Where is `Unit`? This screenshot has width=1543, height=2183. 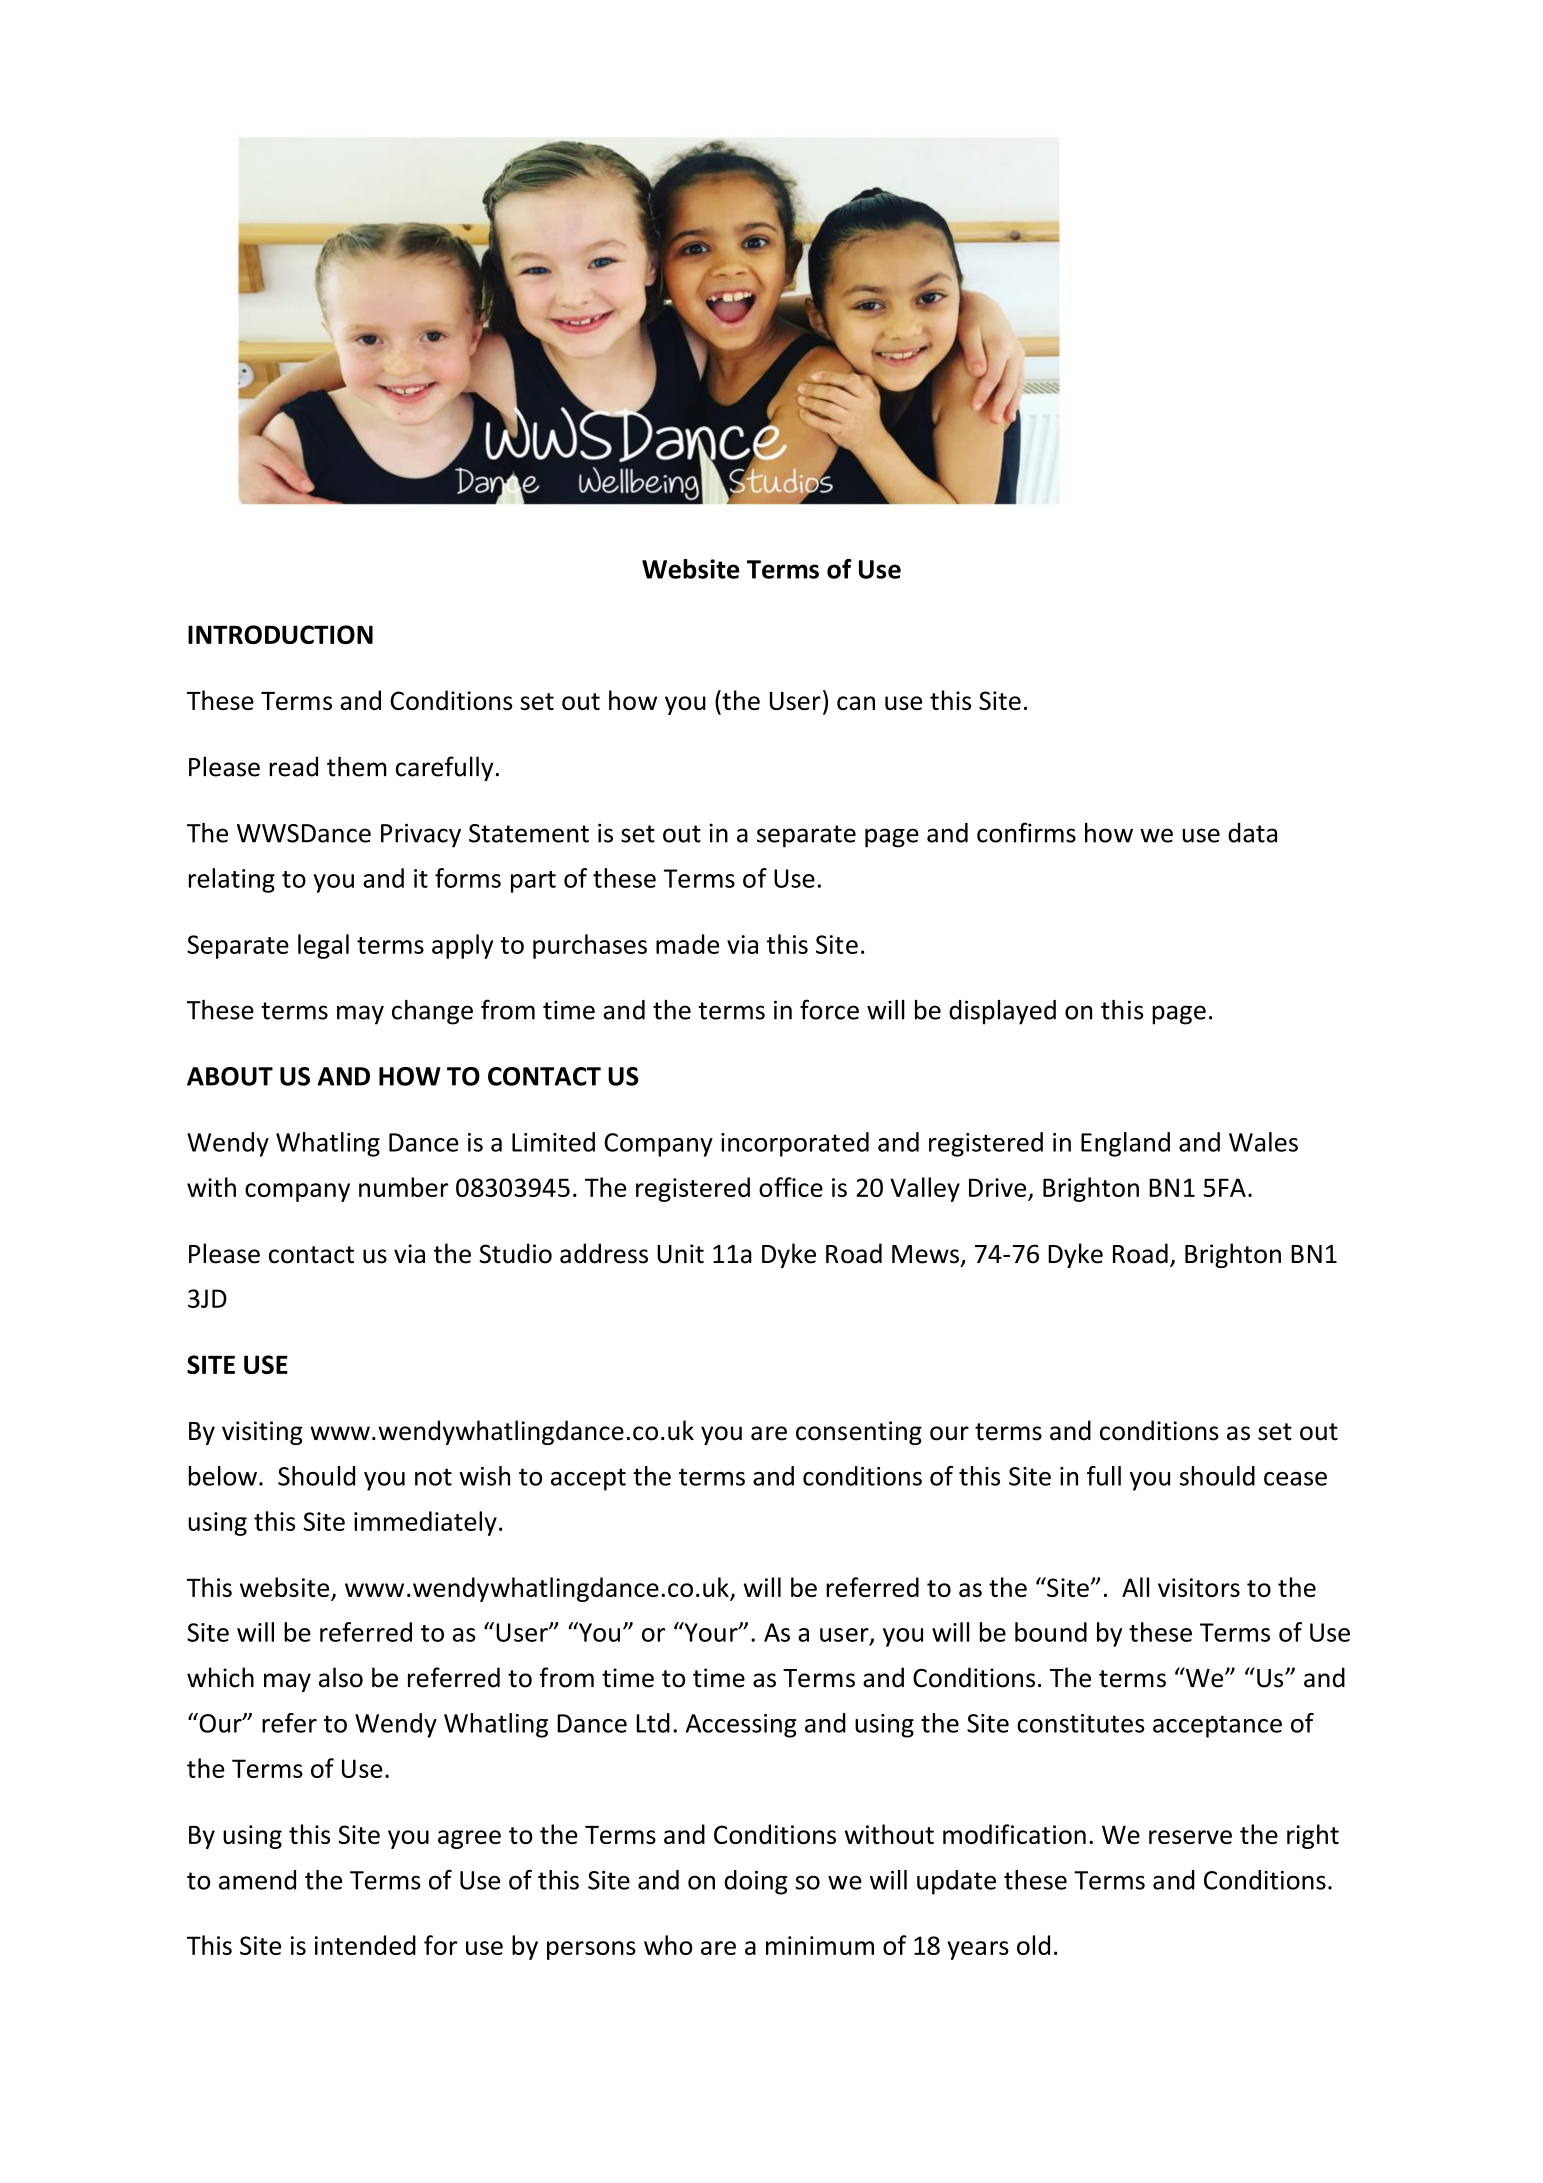 Unit is located at coordinates (680, 1254).
